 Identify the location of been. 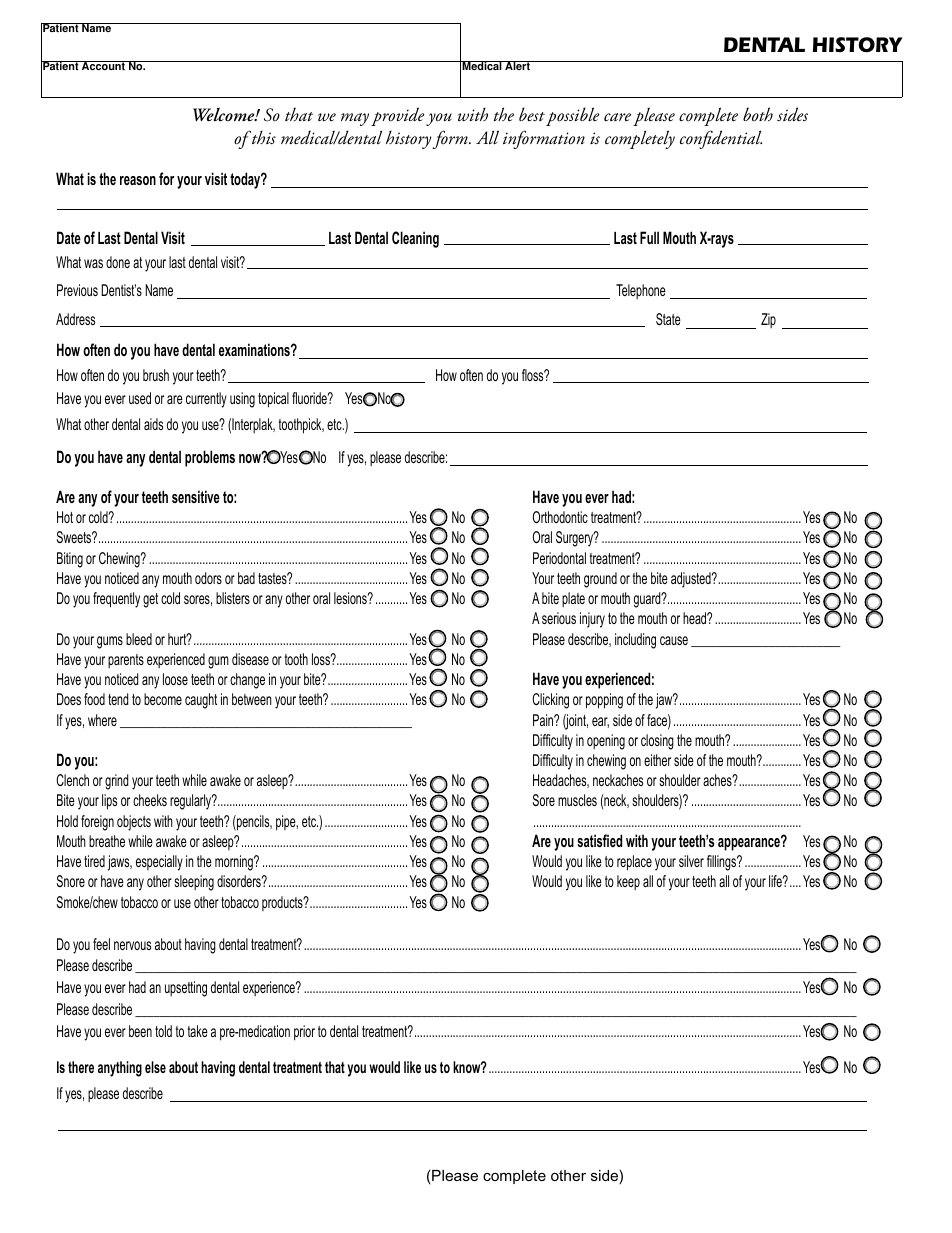
(140, 1031).
